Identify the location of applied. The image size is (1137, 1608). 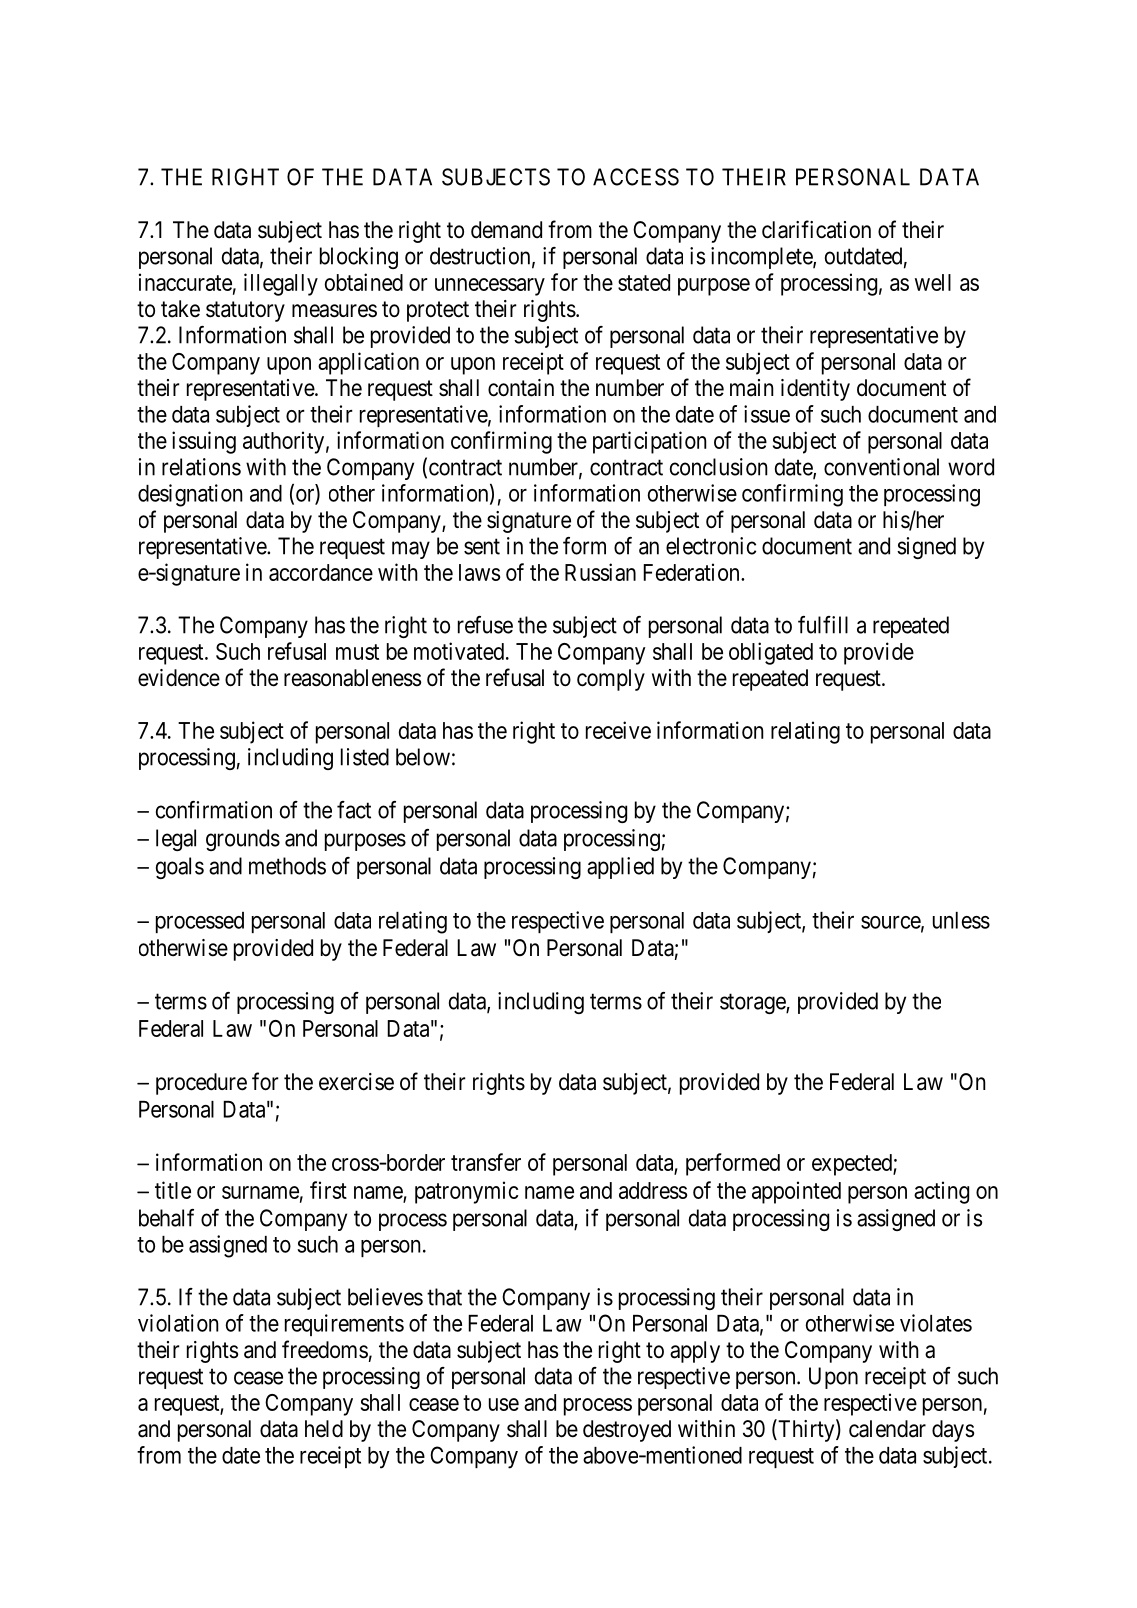
(620, 868).
